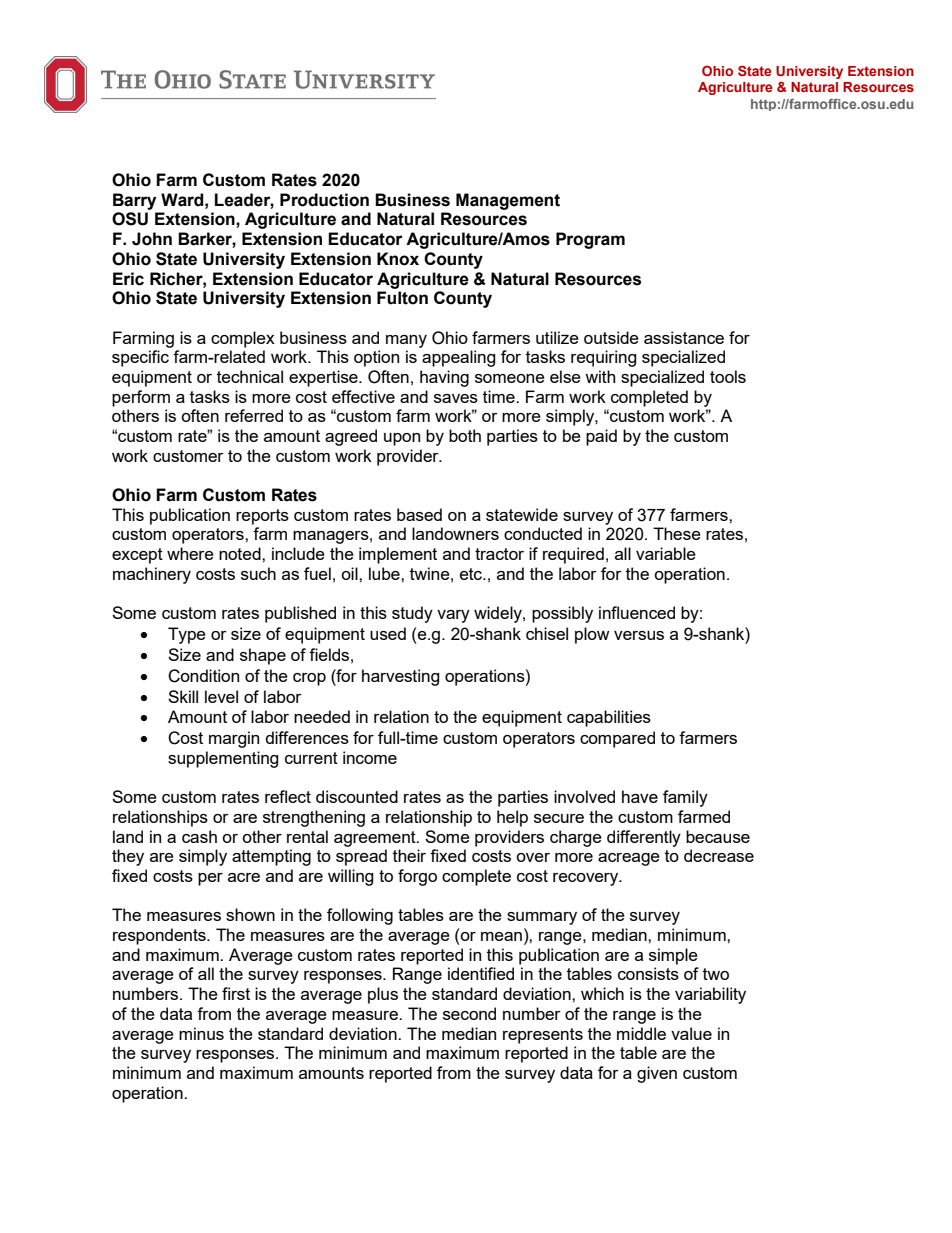 This document has width=952, height=1233. I want to click on having, so click(444, 378).
